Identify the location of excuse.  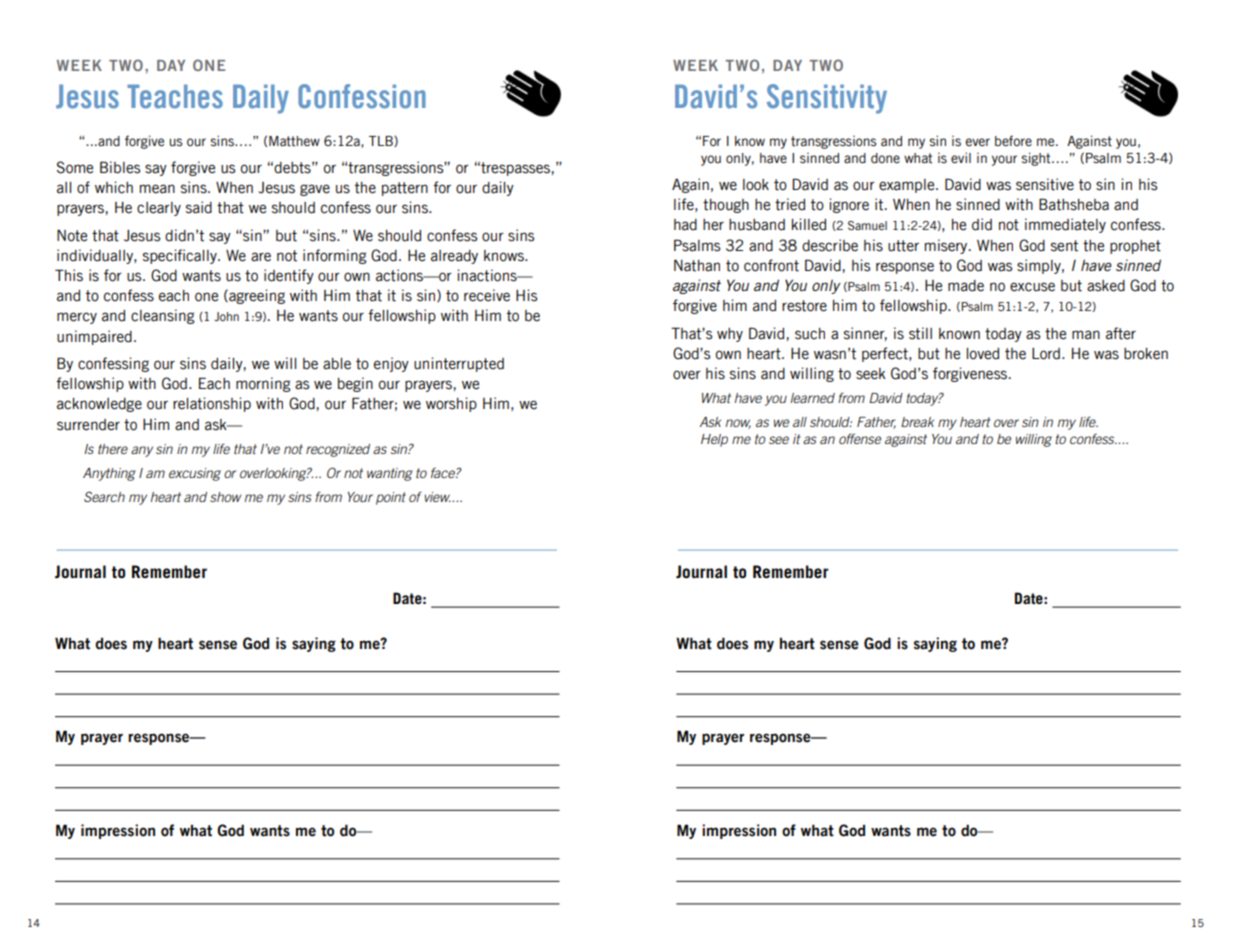
(1032, 287).
